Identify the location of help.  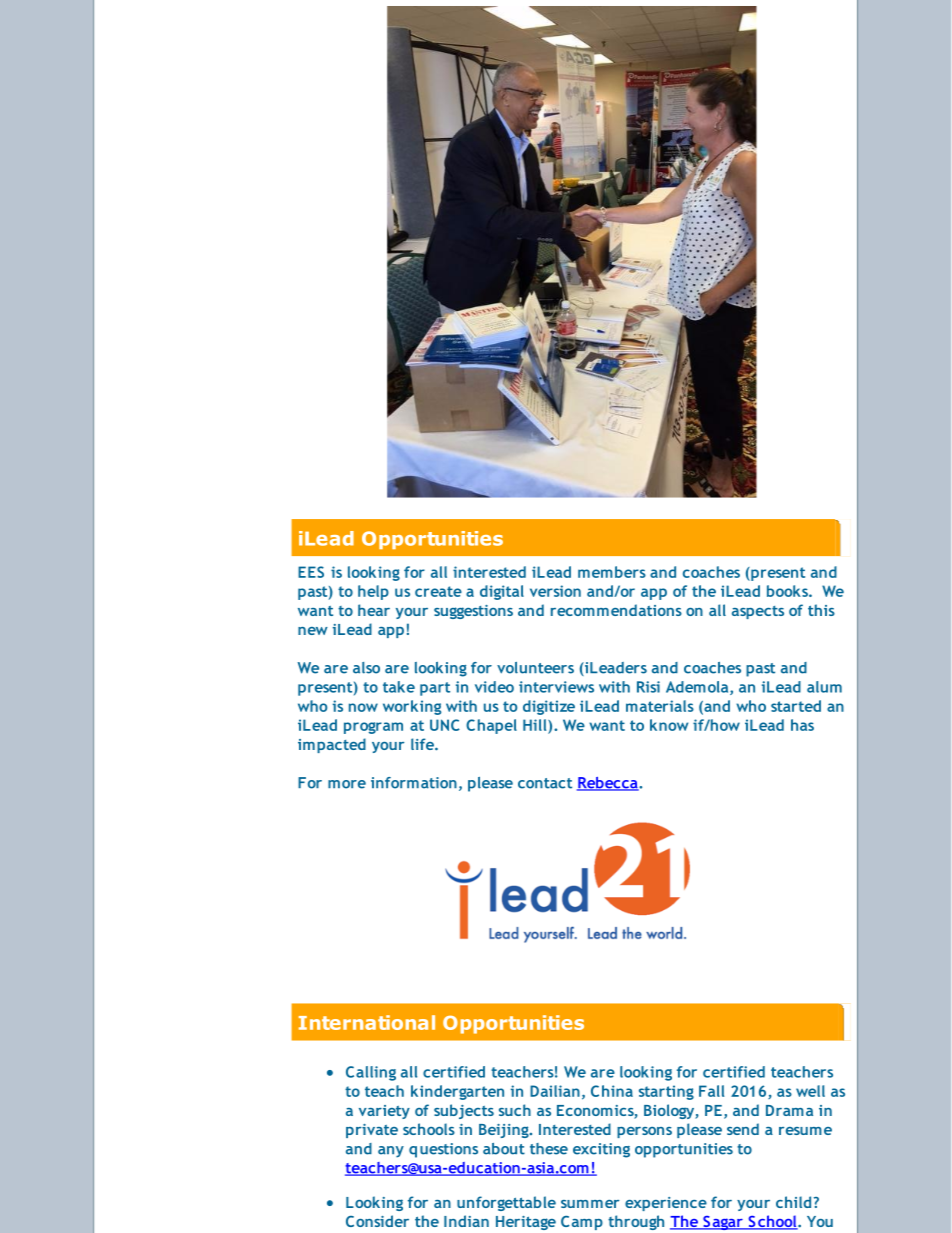
(373, 592).
